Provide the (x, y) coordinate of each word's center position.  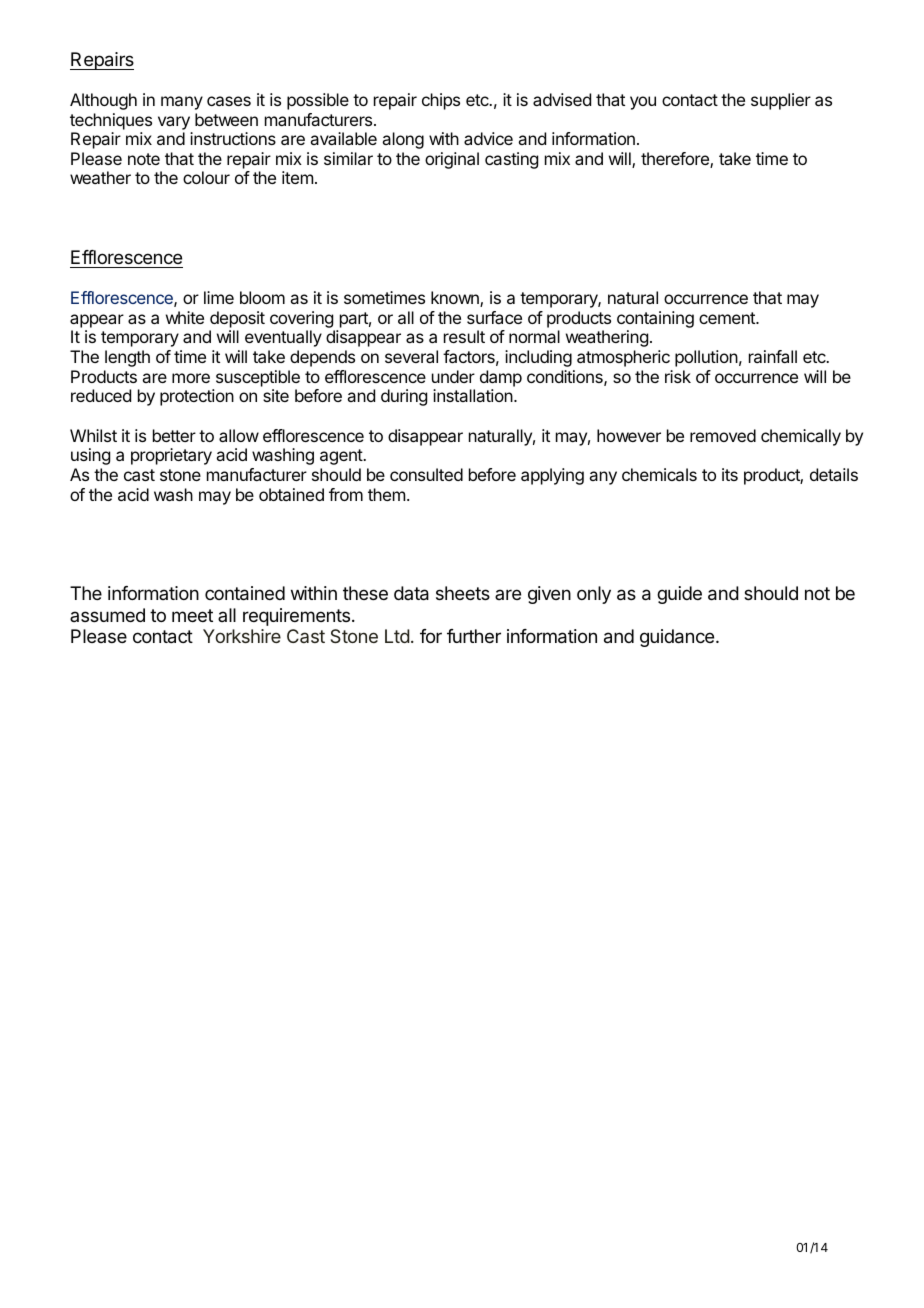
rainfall (773, 356)
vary (174, 123)
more (191, 378)
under (453, 376)
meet (192, 615)
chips (441, 101)
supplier (781, 101)
